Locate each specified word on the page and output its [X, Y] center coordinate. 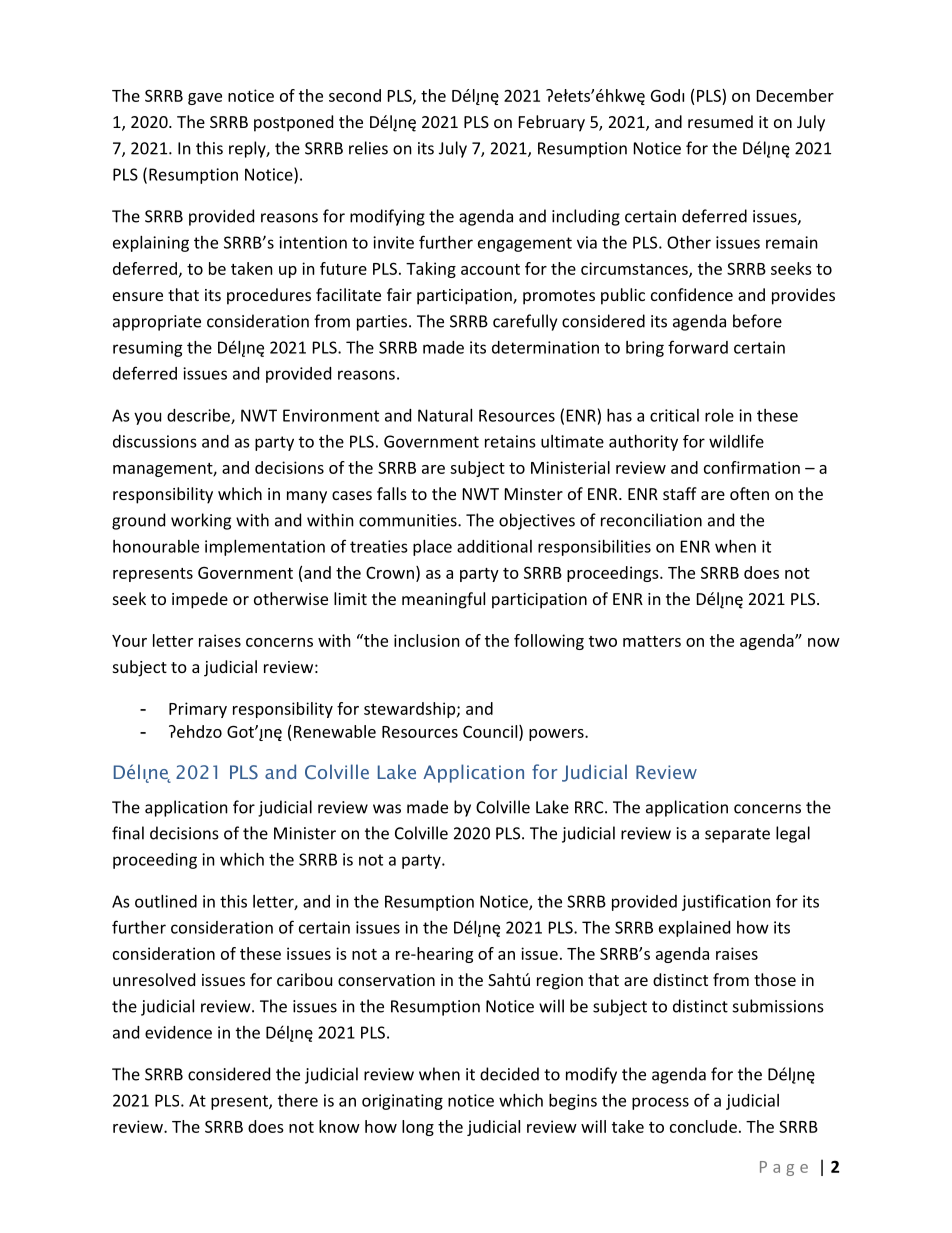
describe [199, 416]
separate [737, 835]
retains [510, 441]
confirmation [752, 467]
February [552, 123]
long [418, 1128]
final [128, 833]
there [298, 1100]
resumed [720, 121]
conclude [703, 1126]
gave [205, 99]
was [387, 809]
